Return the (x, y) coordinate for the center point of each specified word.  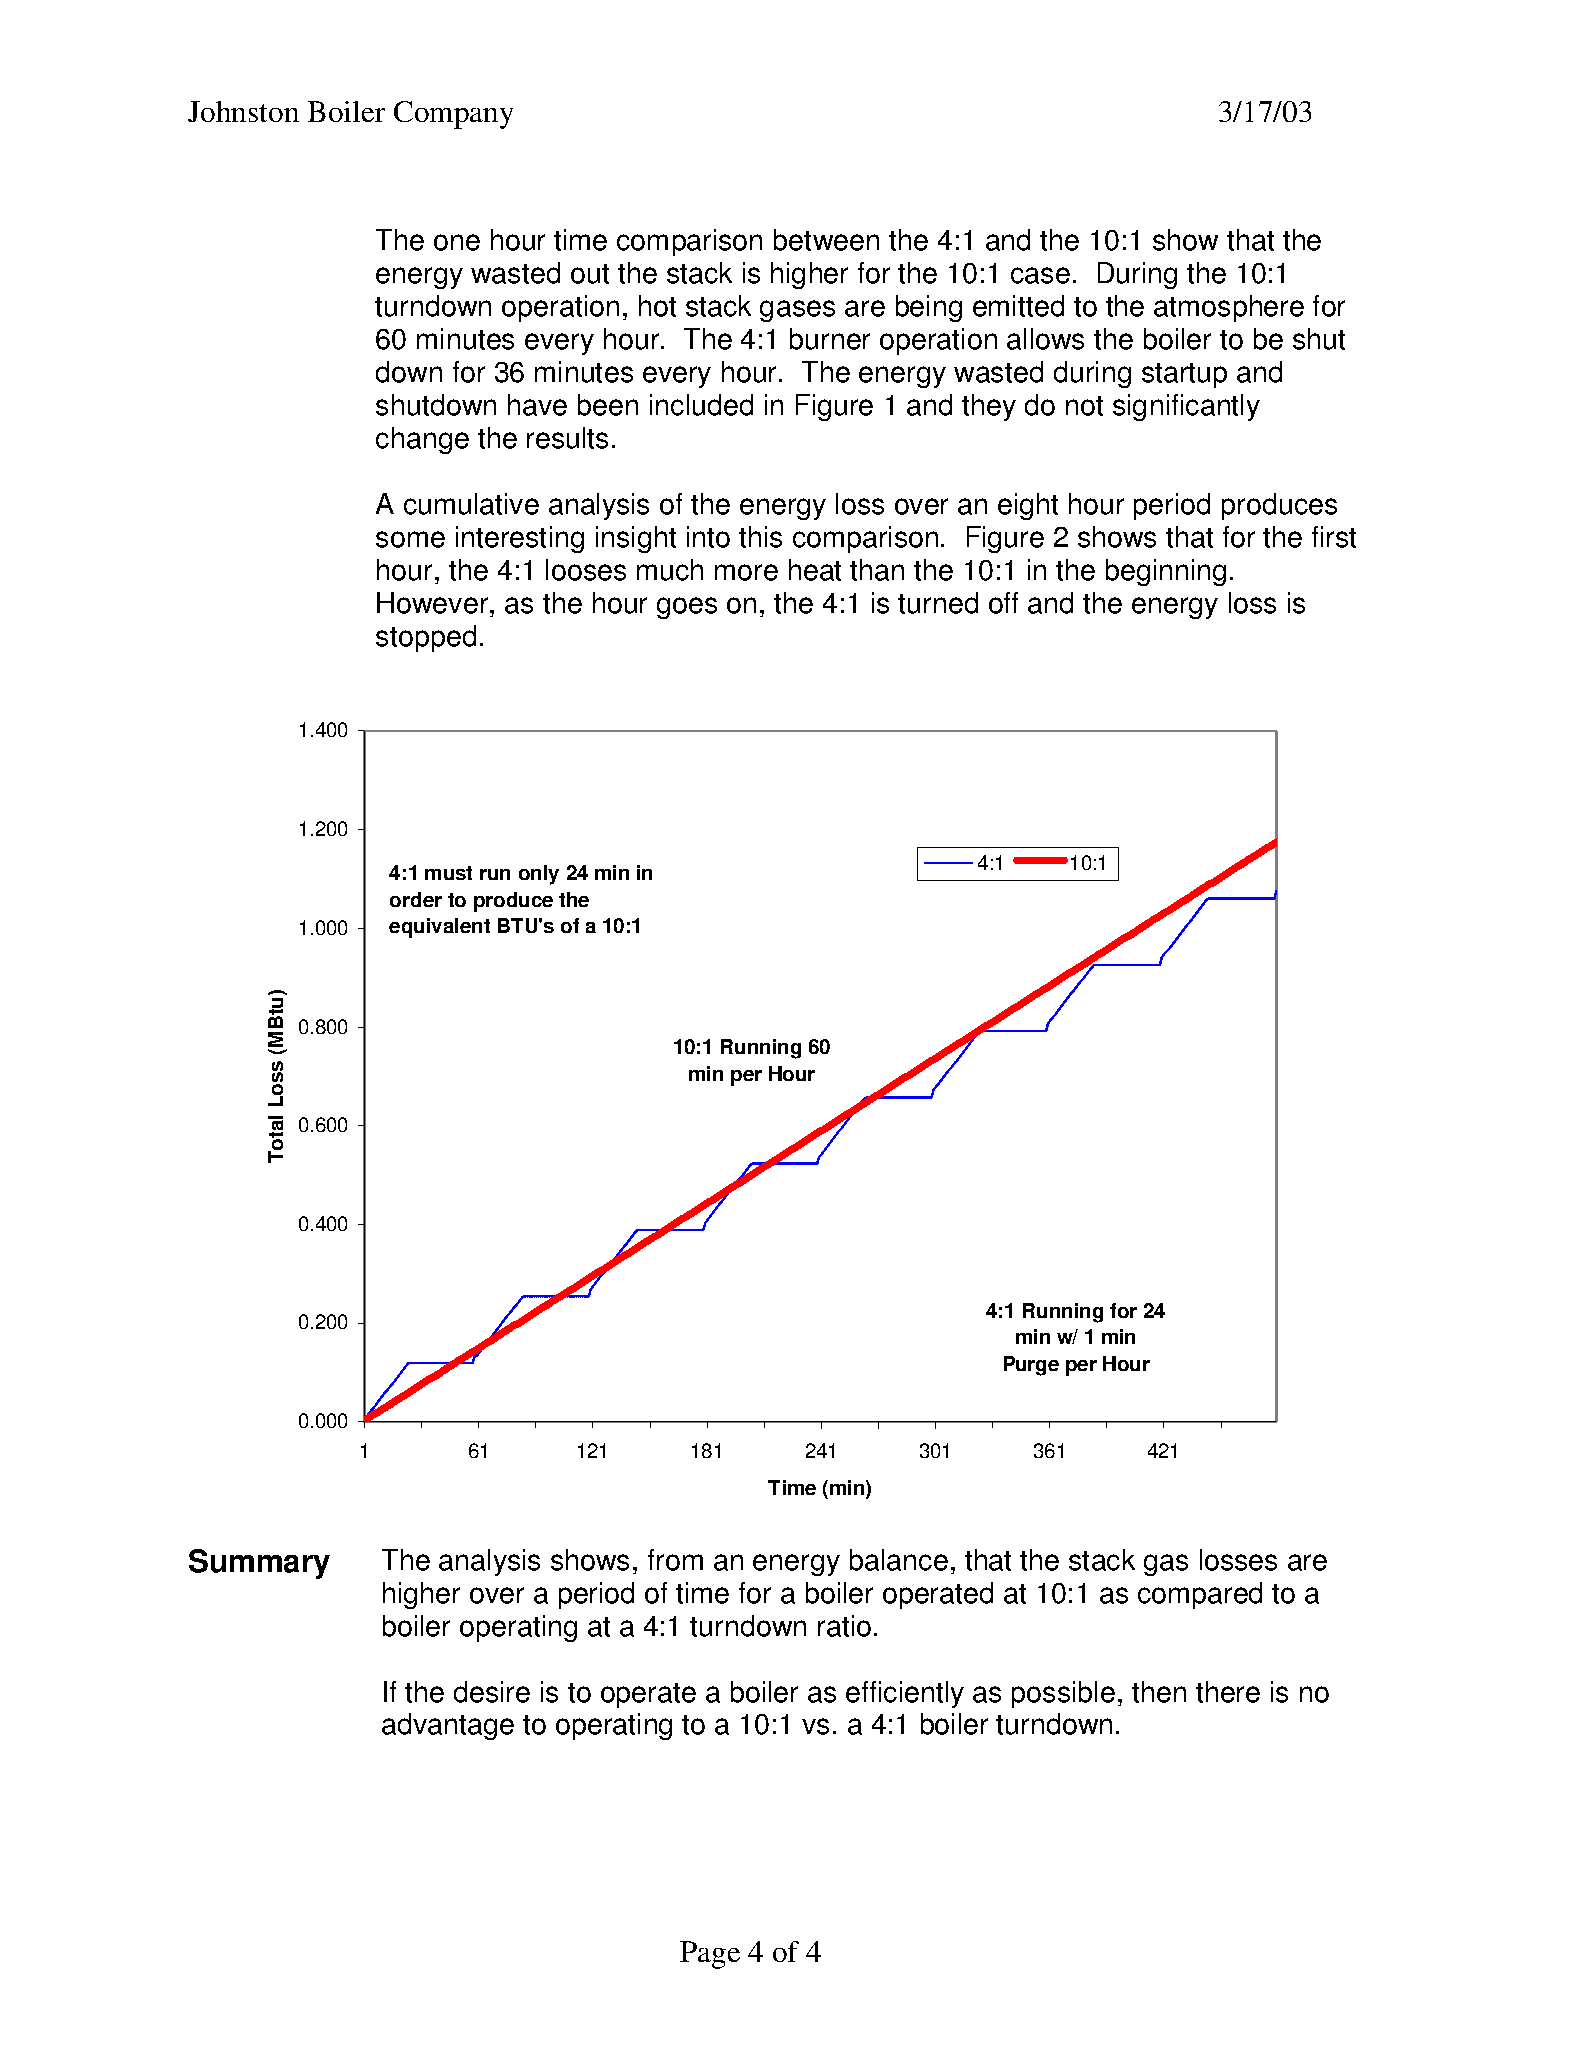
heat (815, 570)
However (432, 603)
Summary (259, 1564)
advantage (448, 1726)
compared (1200, 1595)
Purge (1031, 1366)
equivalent (439, 928)
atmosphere (1229, 308)
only (539, 875)
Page (710, 1955)
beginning (1166, 572)
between (826, 240)
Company (453, 115)
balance (899, 1560)
